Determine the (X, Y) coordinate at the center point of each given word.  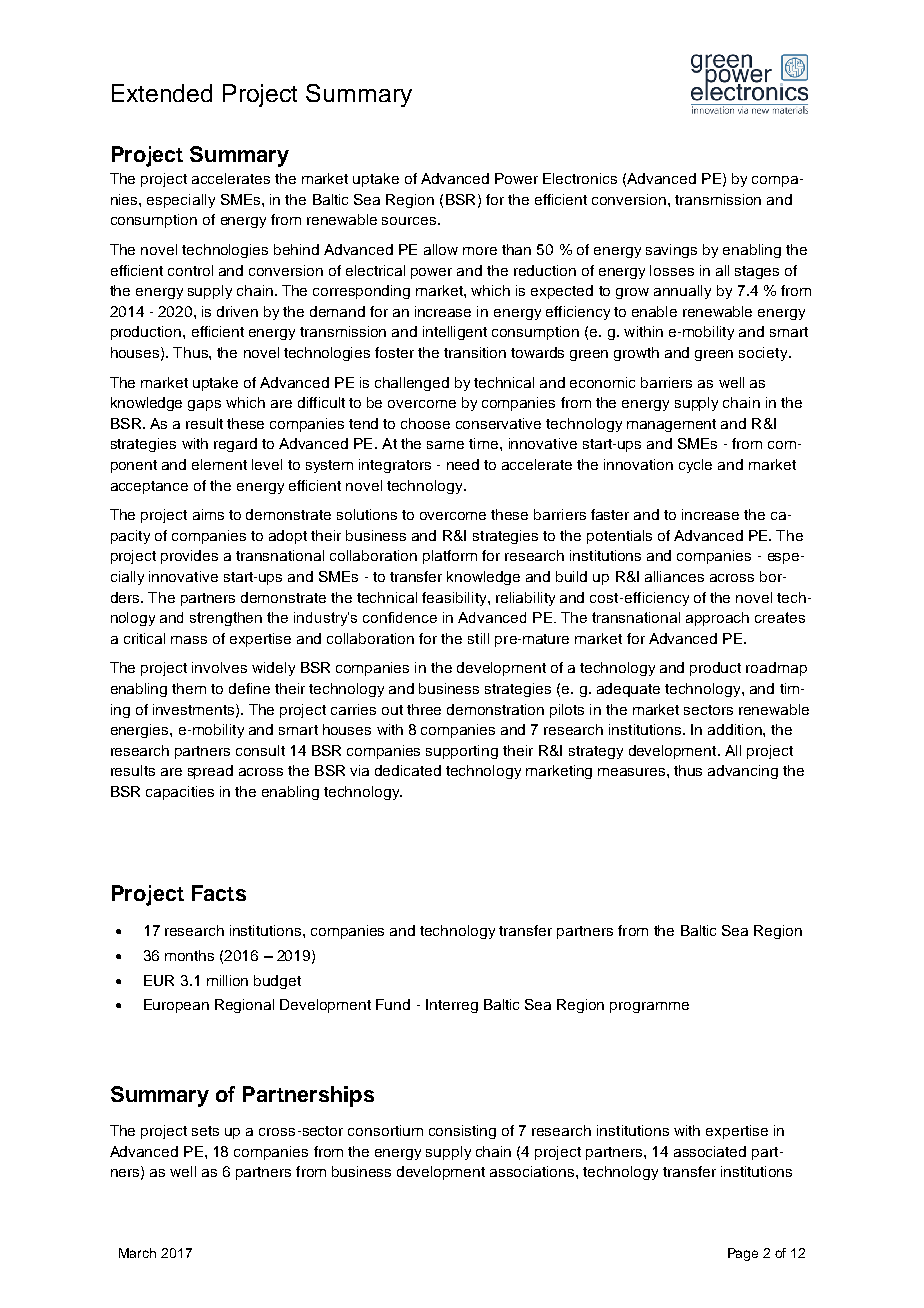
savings (671, 251)
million (227, 980)
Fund (393, 1004)
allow (441, 249)
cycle (695, 466)
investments (195, 710)
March (137, 1253)
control (190, 270)
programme (649, 1007)
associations (533, 1171)
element (219, 464)
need (463, 464)
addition (736, 729)
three (424, 709)
